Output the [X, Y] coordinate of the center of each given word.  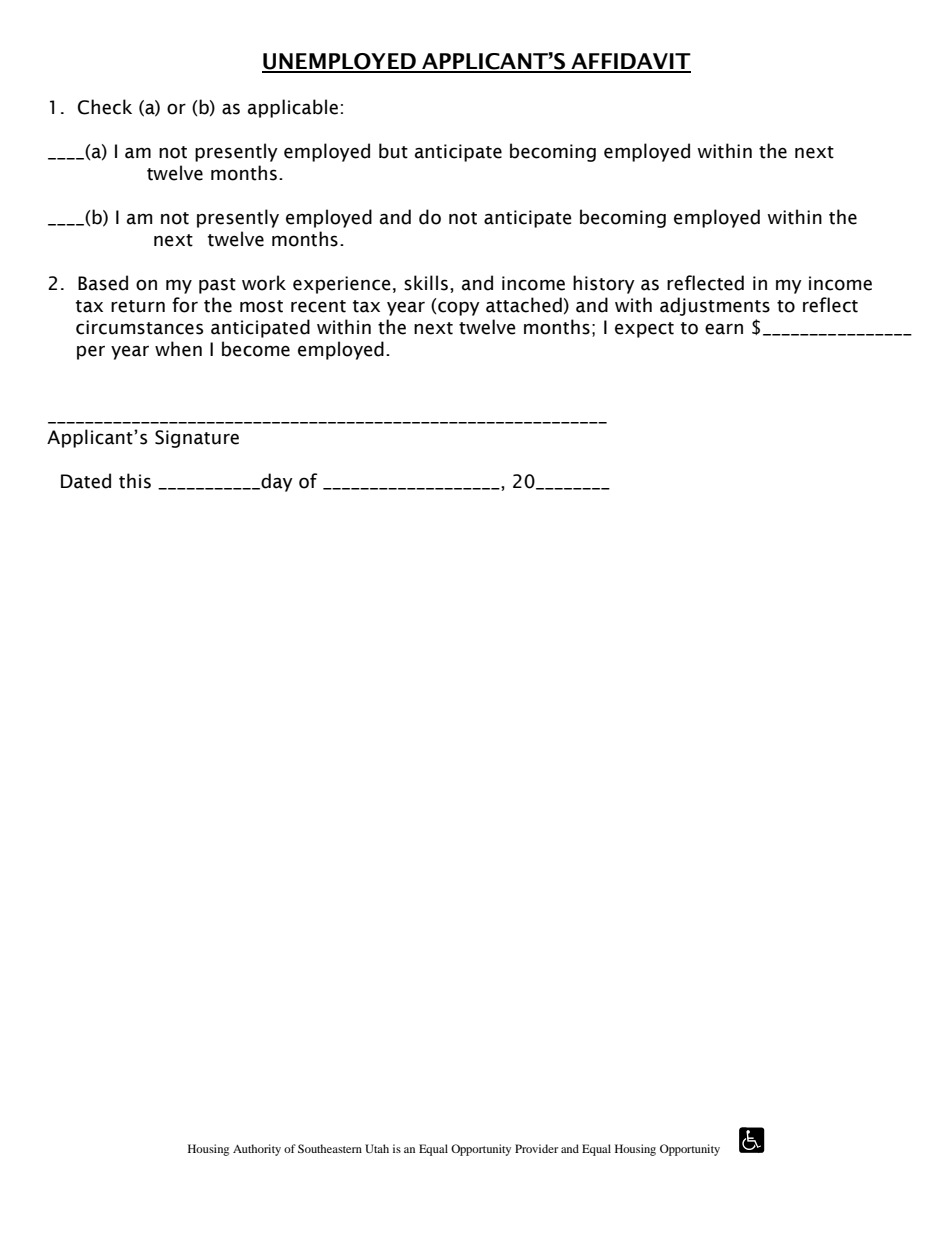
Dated [86, 481]
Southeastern [330, 1148]
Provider [536, 1148]
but [393, 151]
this [135, 481]
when [178, 349]
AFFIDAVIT [630, 62]
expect [644, 330]
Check [105, 107]
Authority [257, 1150]
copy [459, 308]
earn [724, 329]
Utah [377, 1148]
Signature [197, 439]
